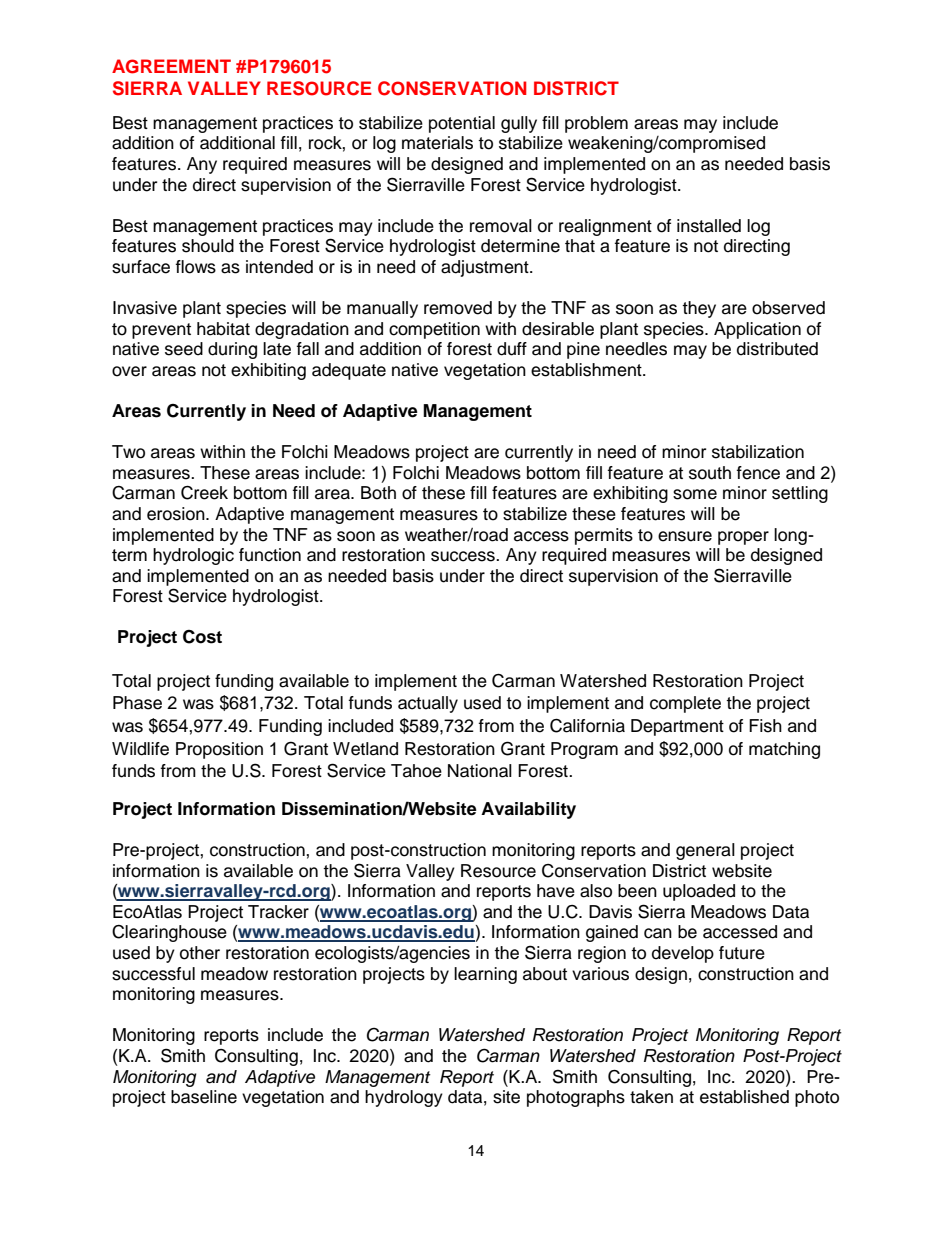 This screenshot has height=1233, width=952. I want to click on Availability, so click(528, 810).
